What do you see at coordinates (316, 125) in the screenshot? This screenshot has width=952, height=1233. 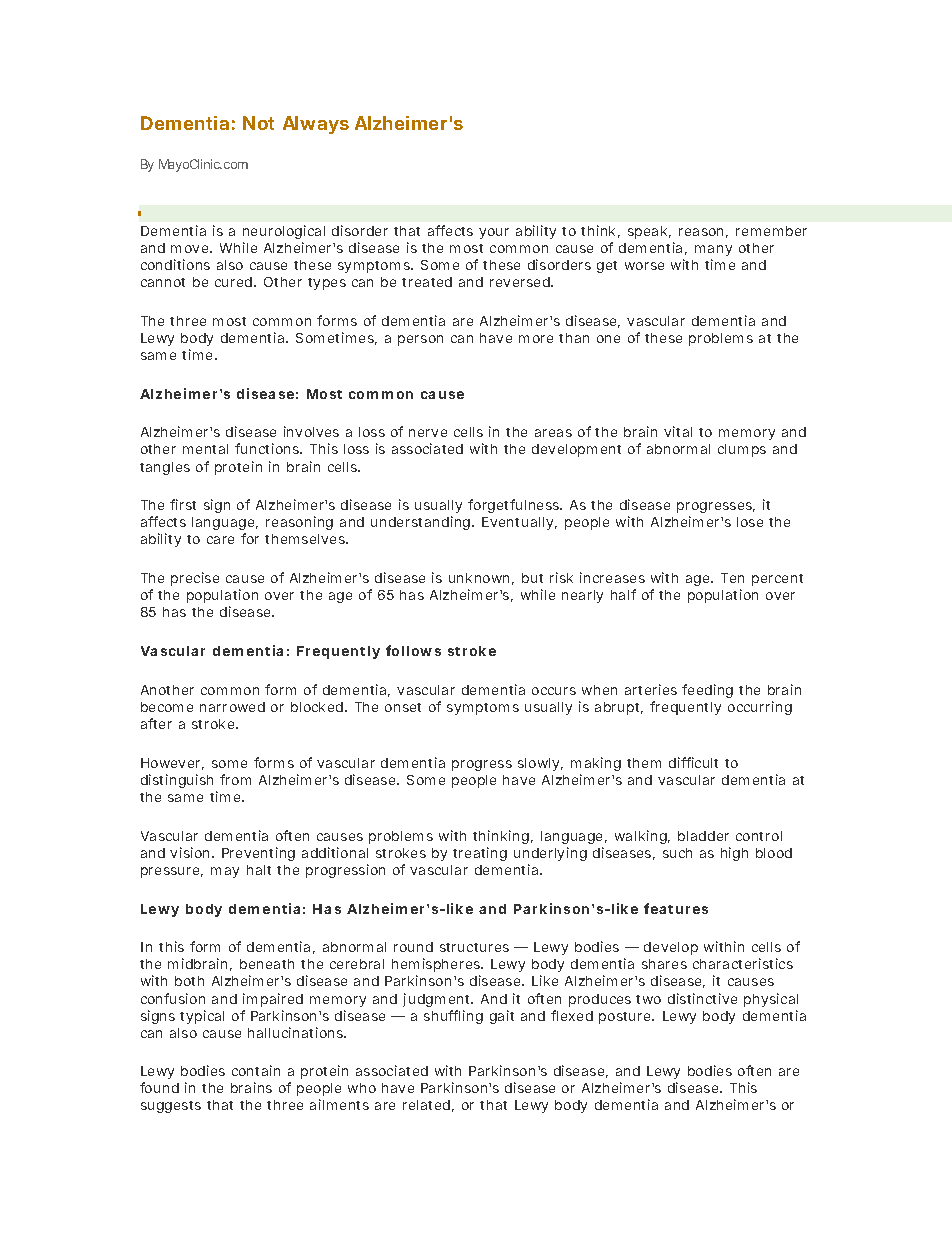 I see `Always` at bounding box center [316, 125].
